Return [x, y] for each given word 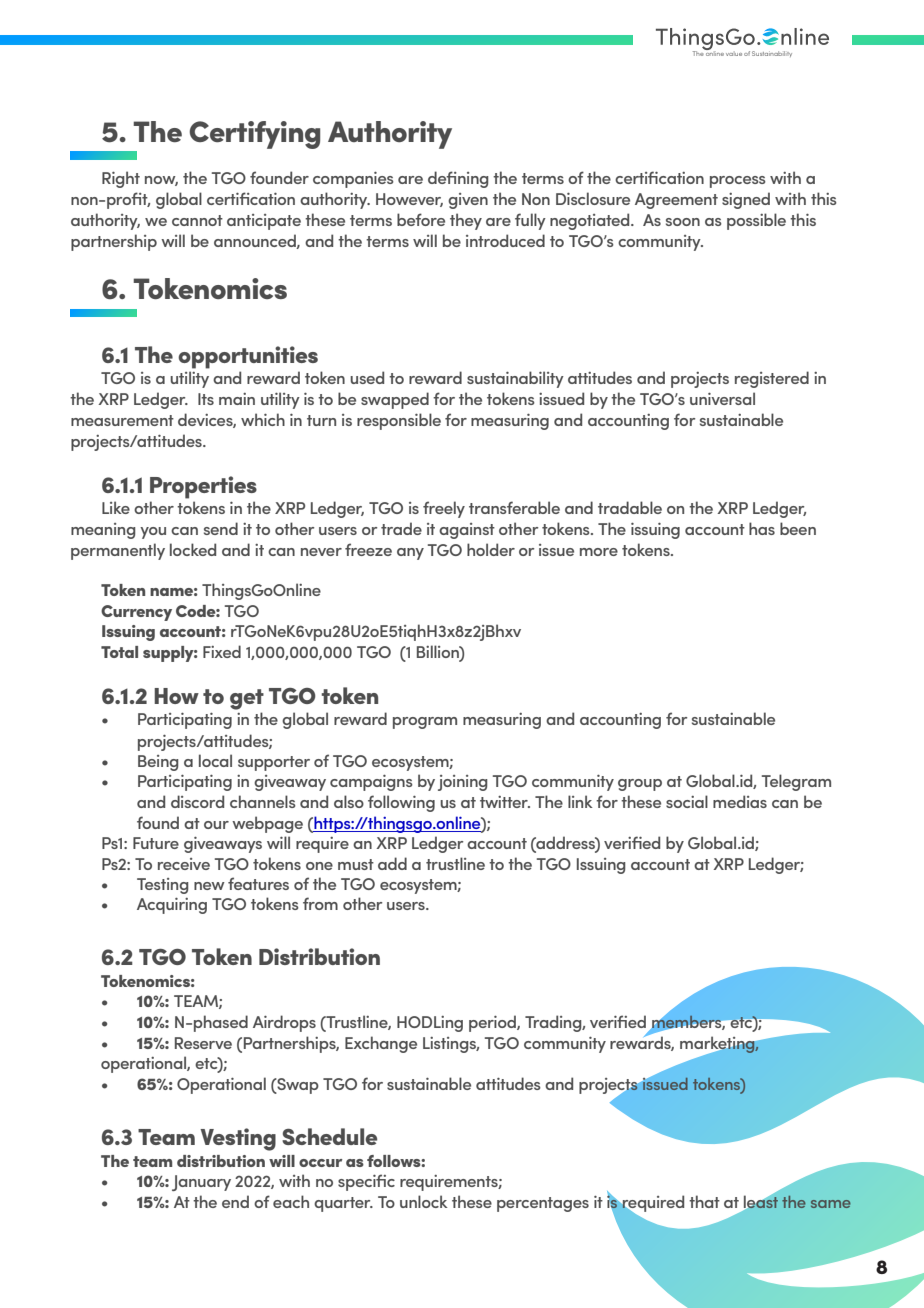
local [215, 760]
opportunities [248, 357]
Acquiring [172, 906]
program [425, 723]
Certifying [254, 135]
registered [772, 379]
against [467, 531]
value [734, 54]
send [221, 528]
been [798, 528]
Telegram [796, 782]
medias [740, 801]
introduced [505, 240]
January [201, 1183]
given [468, 201]
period [493, 1023]
